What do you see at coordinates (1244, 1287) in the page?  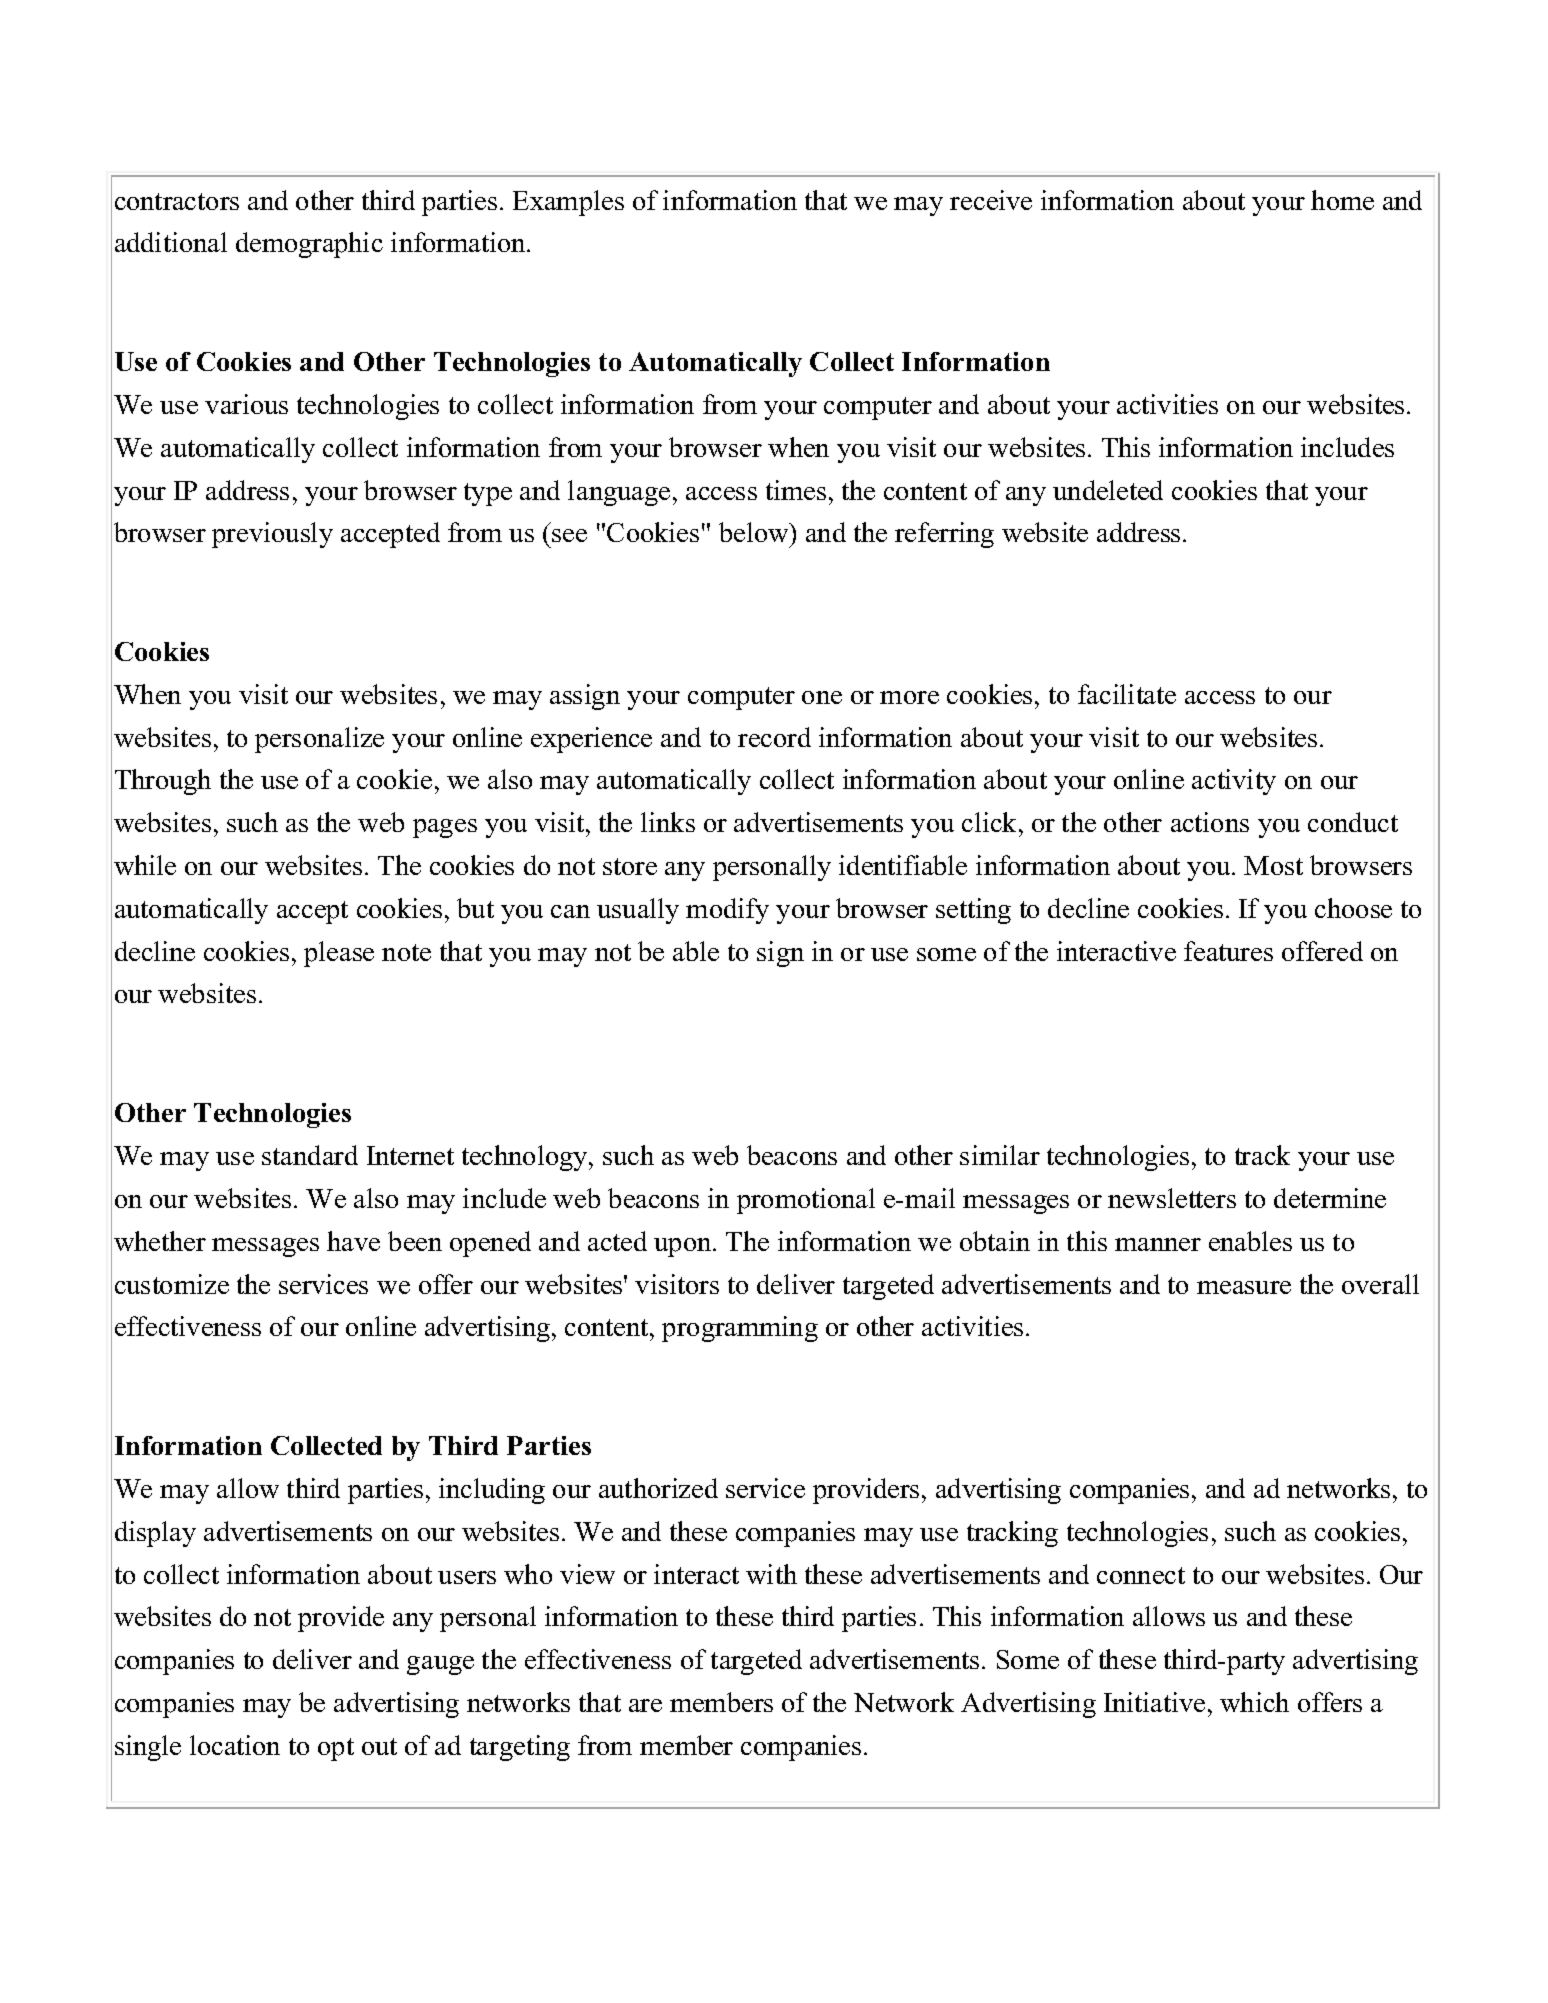 I see `measure` at bounding box center [1244, 1287].
